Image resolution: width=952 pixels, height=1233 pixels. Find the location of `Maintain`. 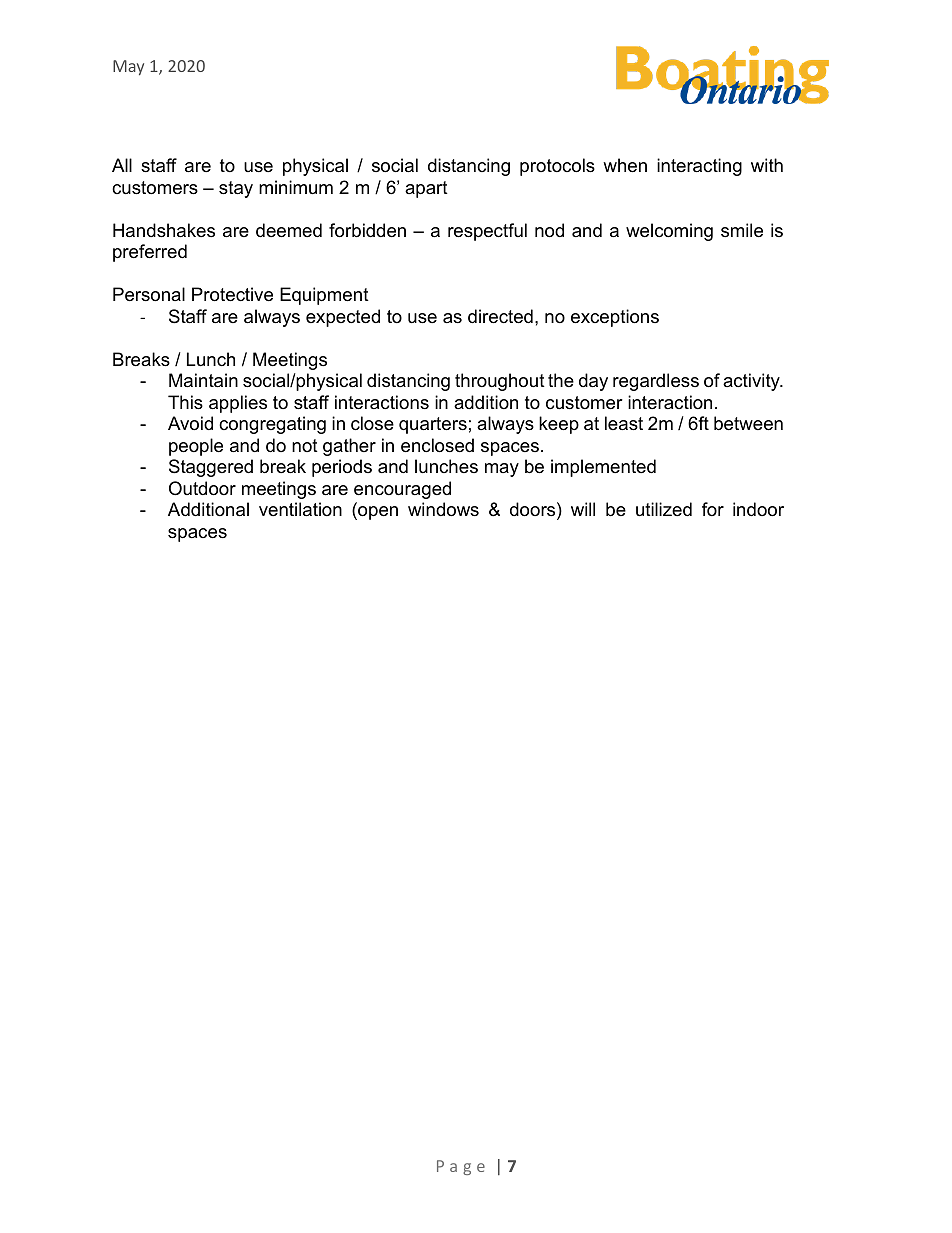

Maintain is located at coordinates (203, 380).
